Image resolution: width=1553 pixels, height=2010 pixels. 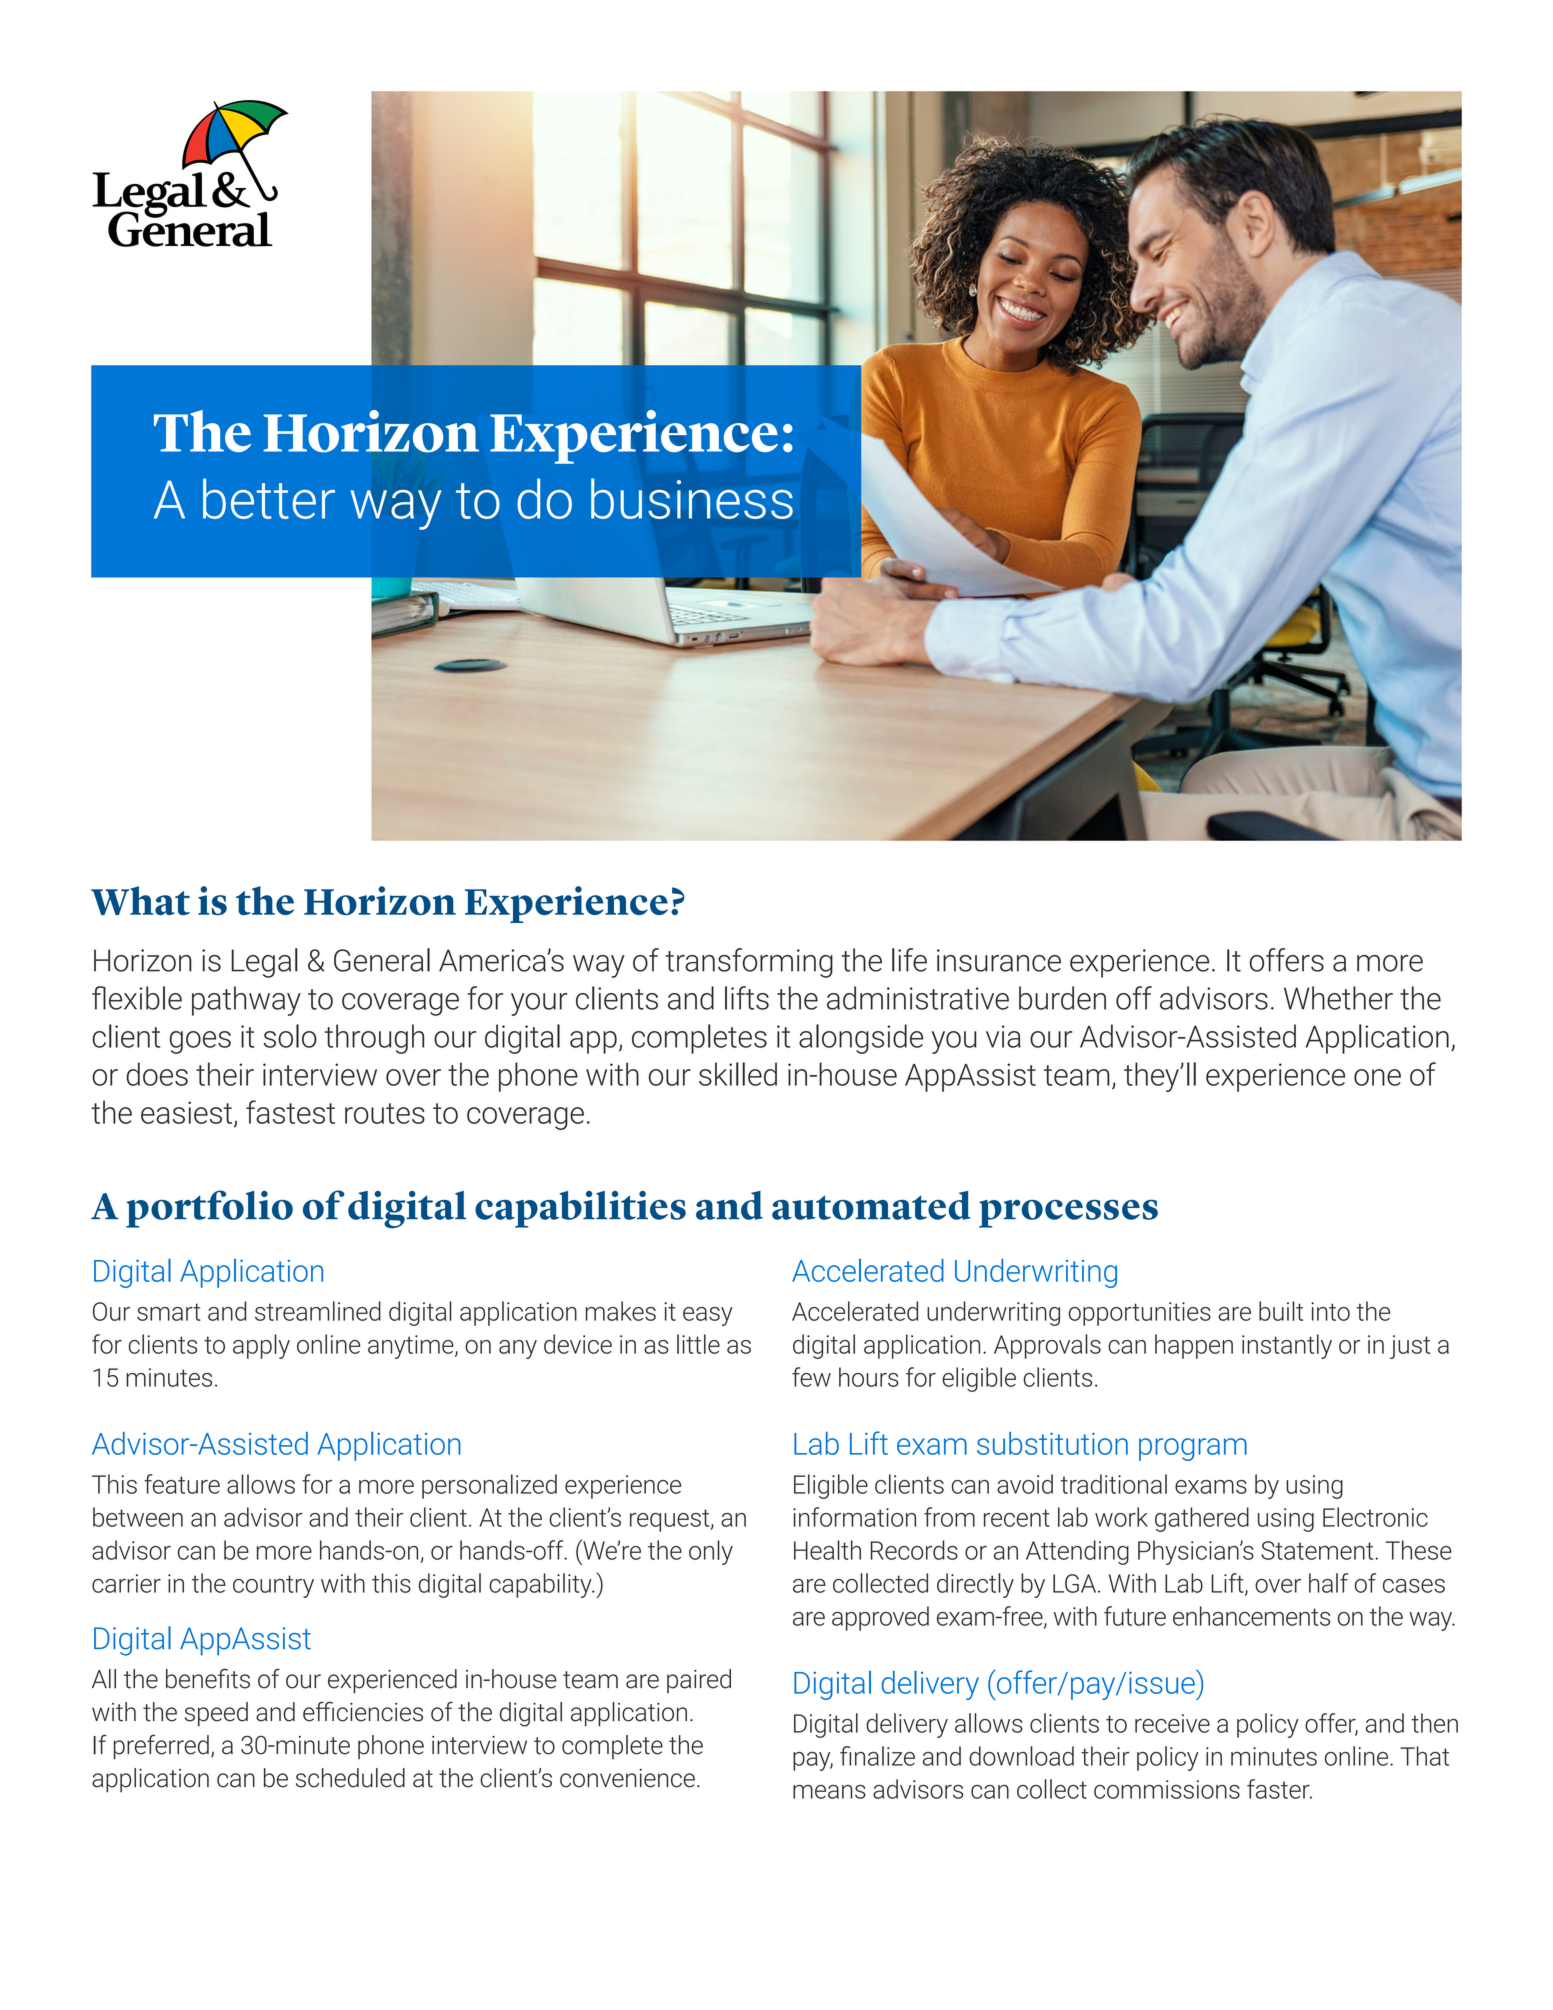 I want to click on fastest, so click(x=290, y=1112).
